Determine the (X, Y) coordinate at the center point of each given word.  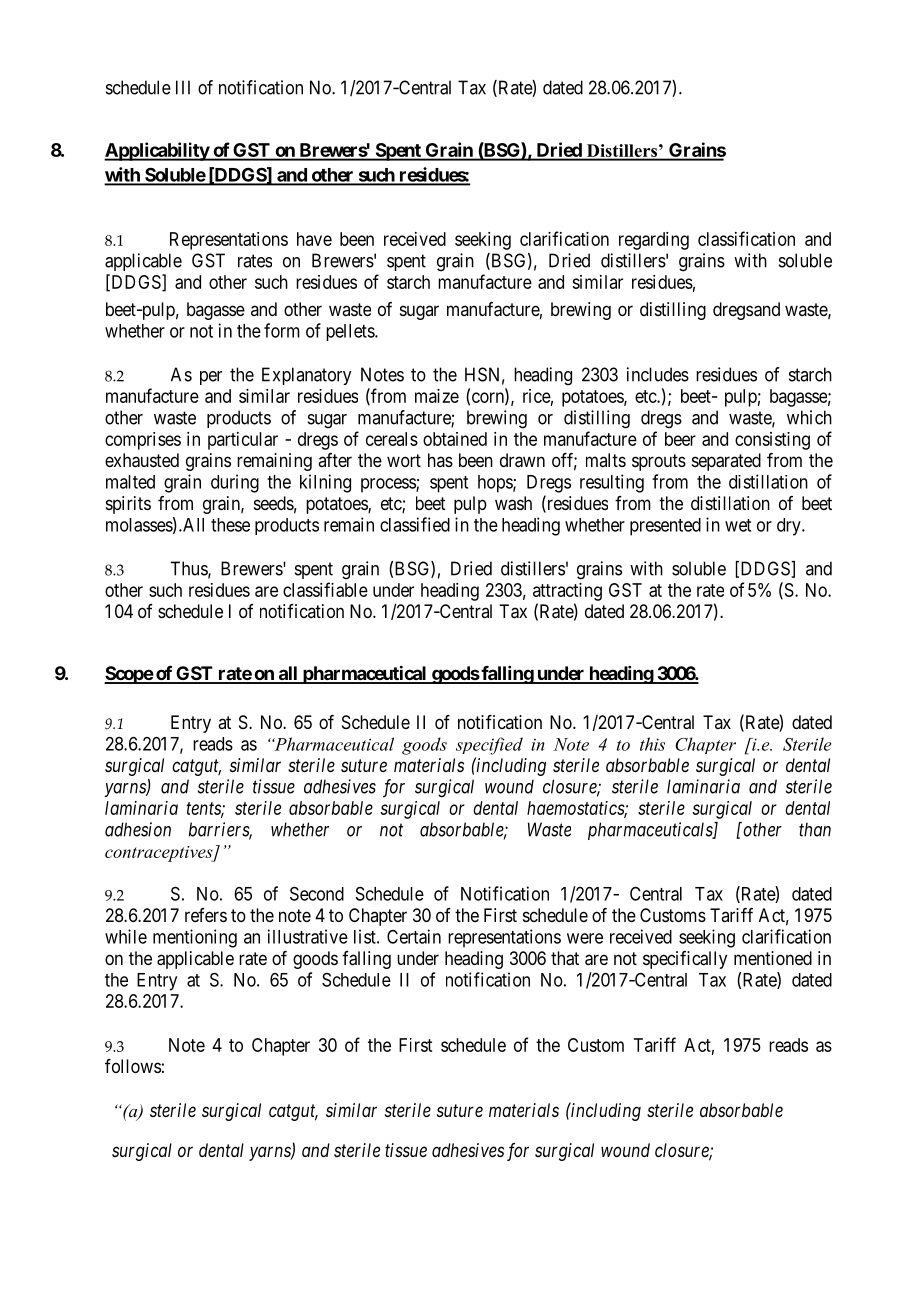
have (314, 239)
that (565, 958)
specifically (685, 960)
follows (133, 1066)
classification (746, 238)
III (183, 87)
